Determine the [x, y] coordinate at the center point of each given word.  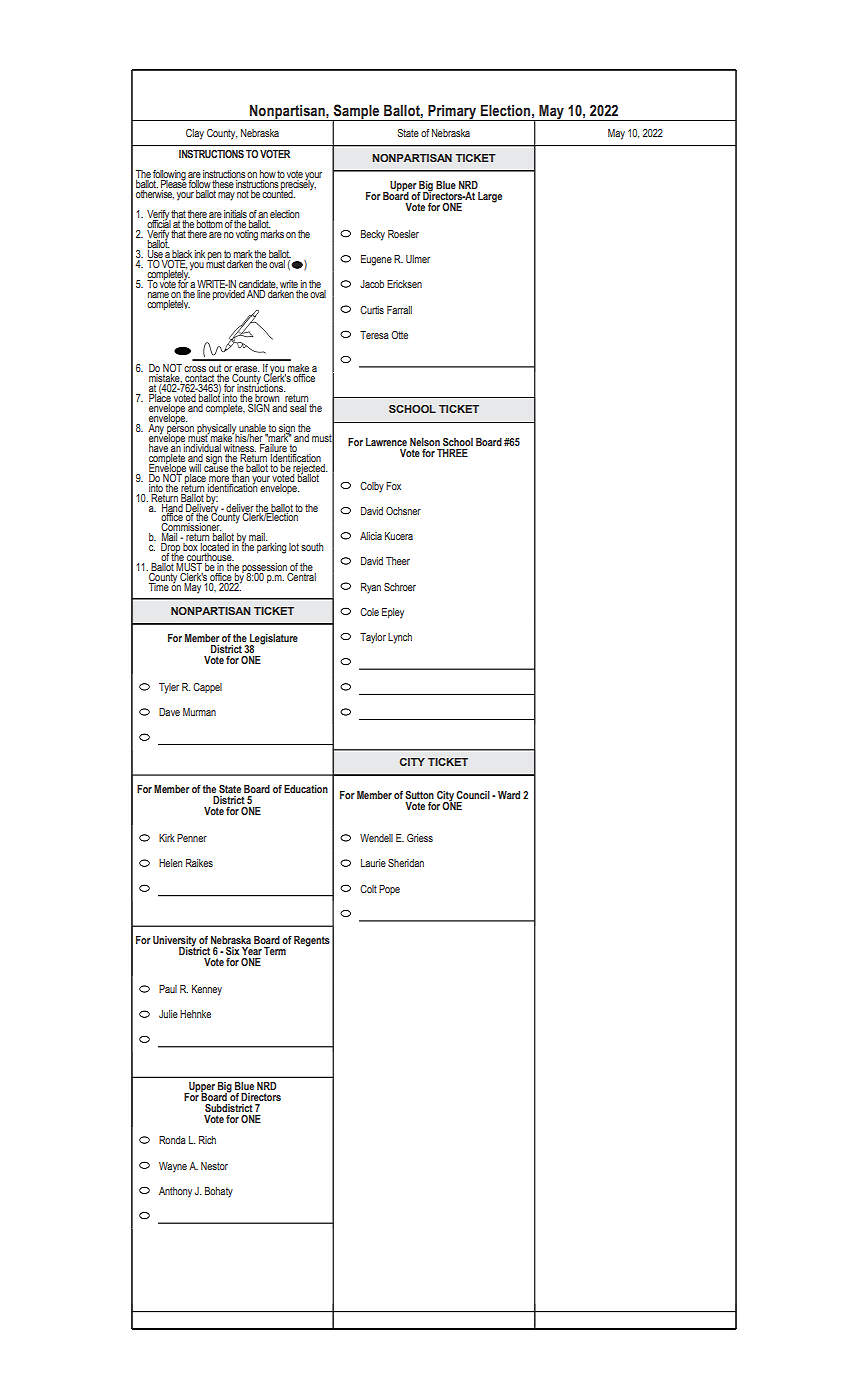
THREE [452, 453]
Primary [452, 113]
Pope [389, 890]
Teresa [374, 335]
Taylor [373, 638]
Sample [356, 112]
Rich [207, 1140]
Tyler [169, 688]
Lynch [400, 638]
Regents [312, 941]
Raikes [199, 863]
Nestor [214, 1166]
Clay [195, 134]
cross [195, 369]
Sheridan [406, 863]
